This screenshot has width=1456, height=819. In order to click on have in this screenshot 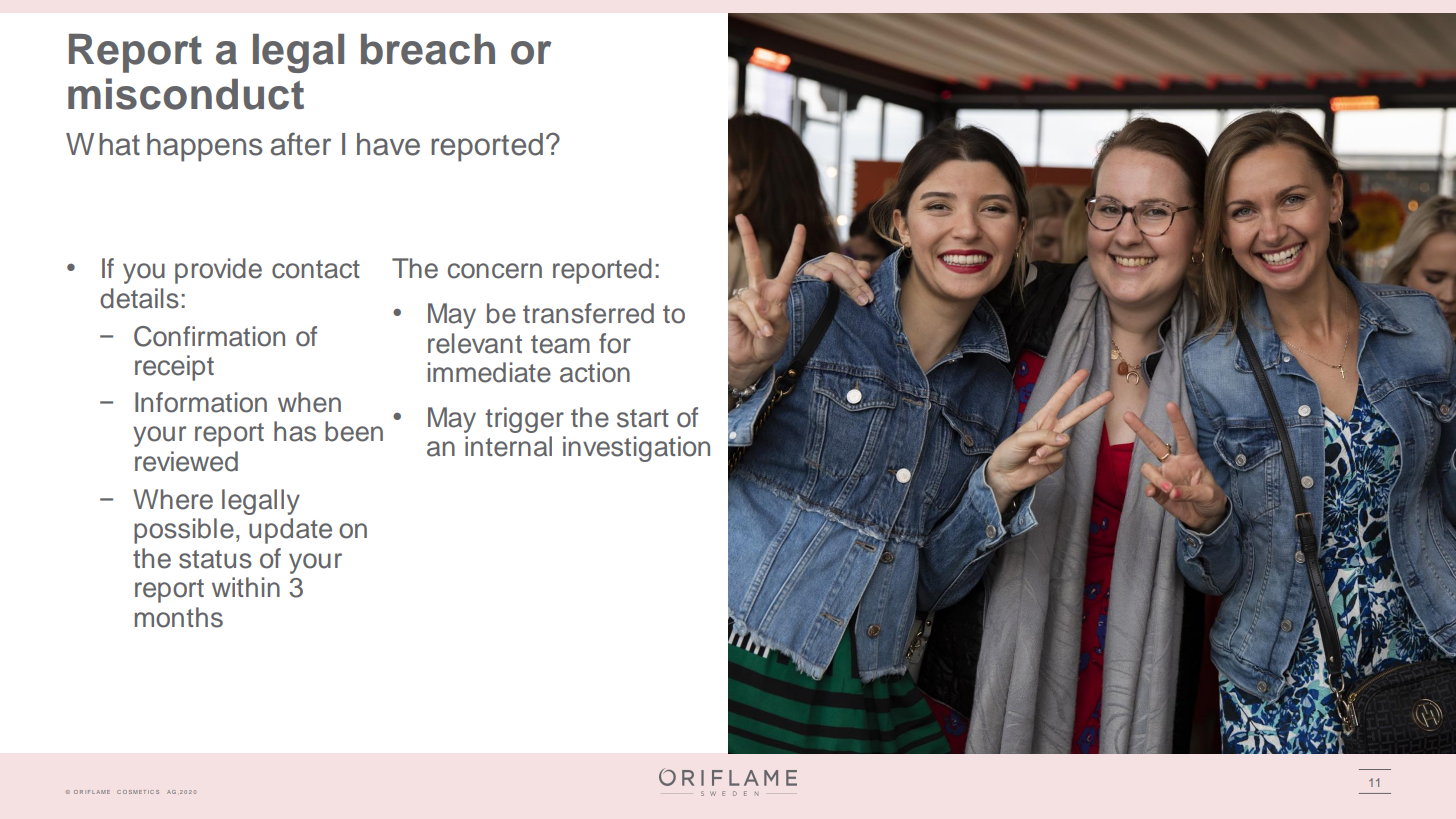, I will do `click(388, 144)`.
